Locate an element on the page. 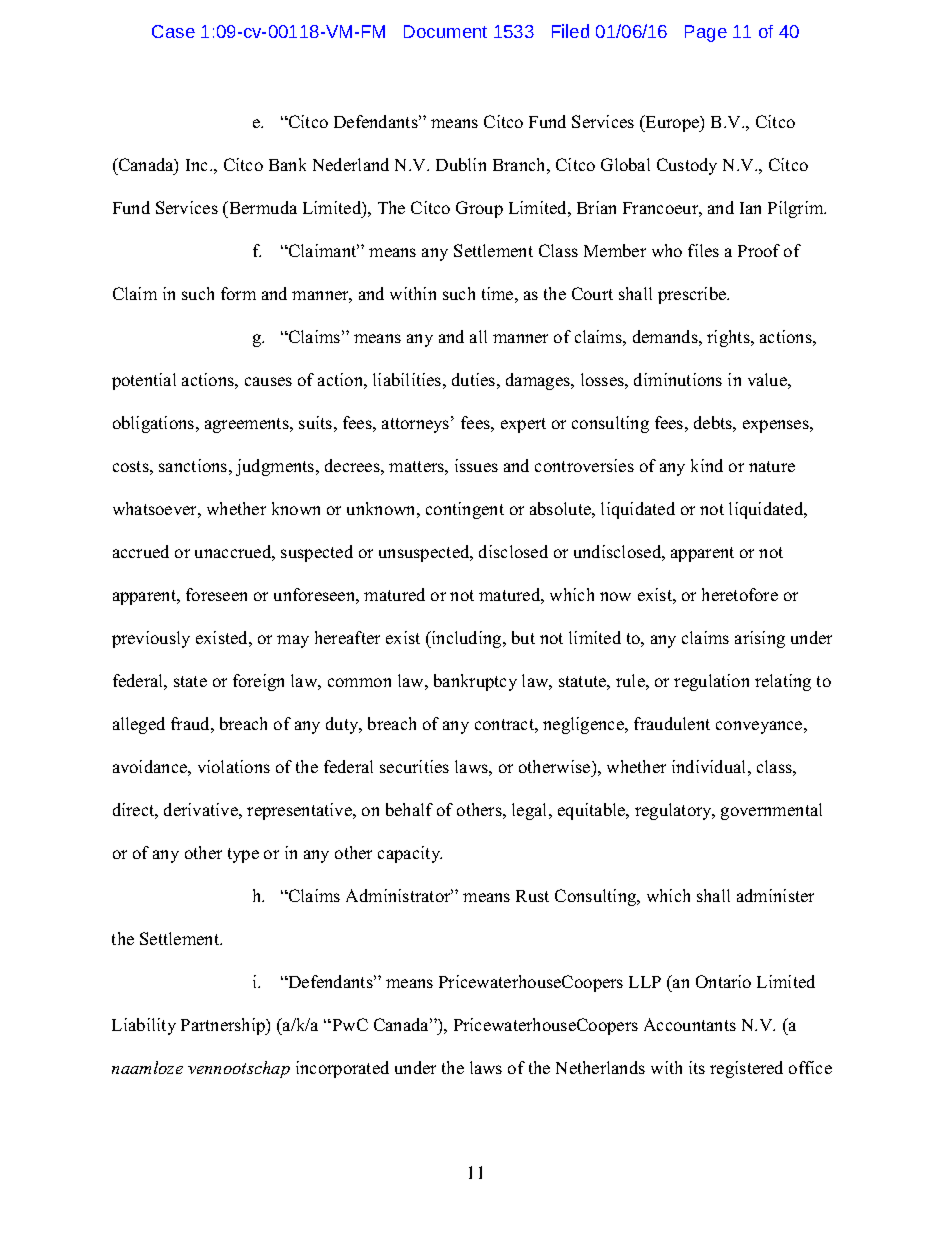  registered is located at coordinates (746, 1069).
